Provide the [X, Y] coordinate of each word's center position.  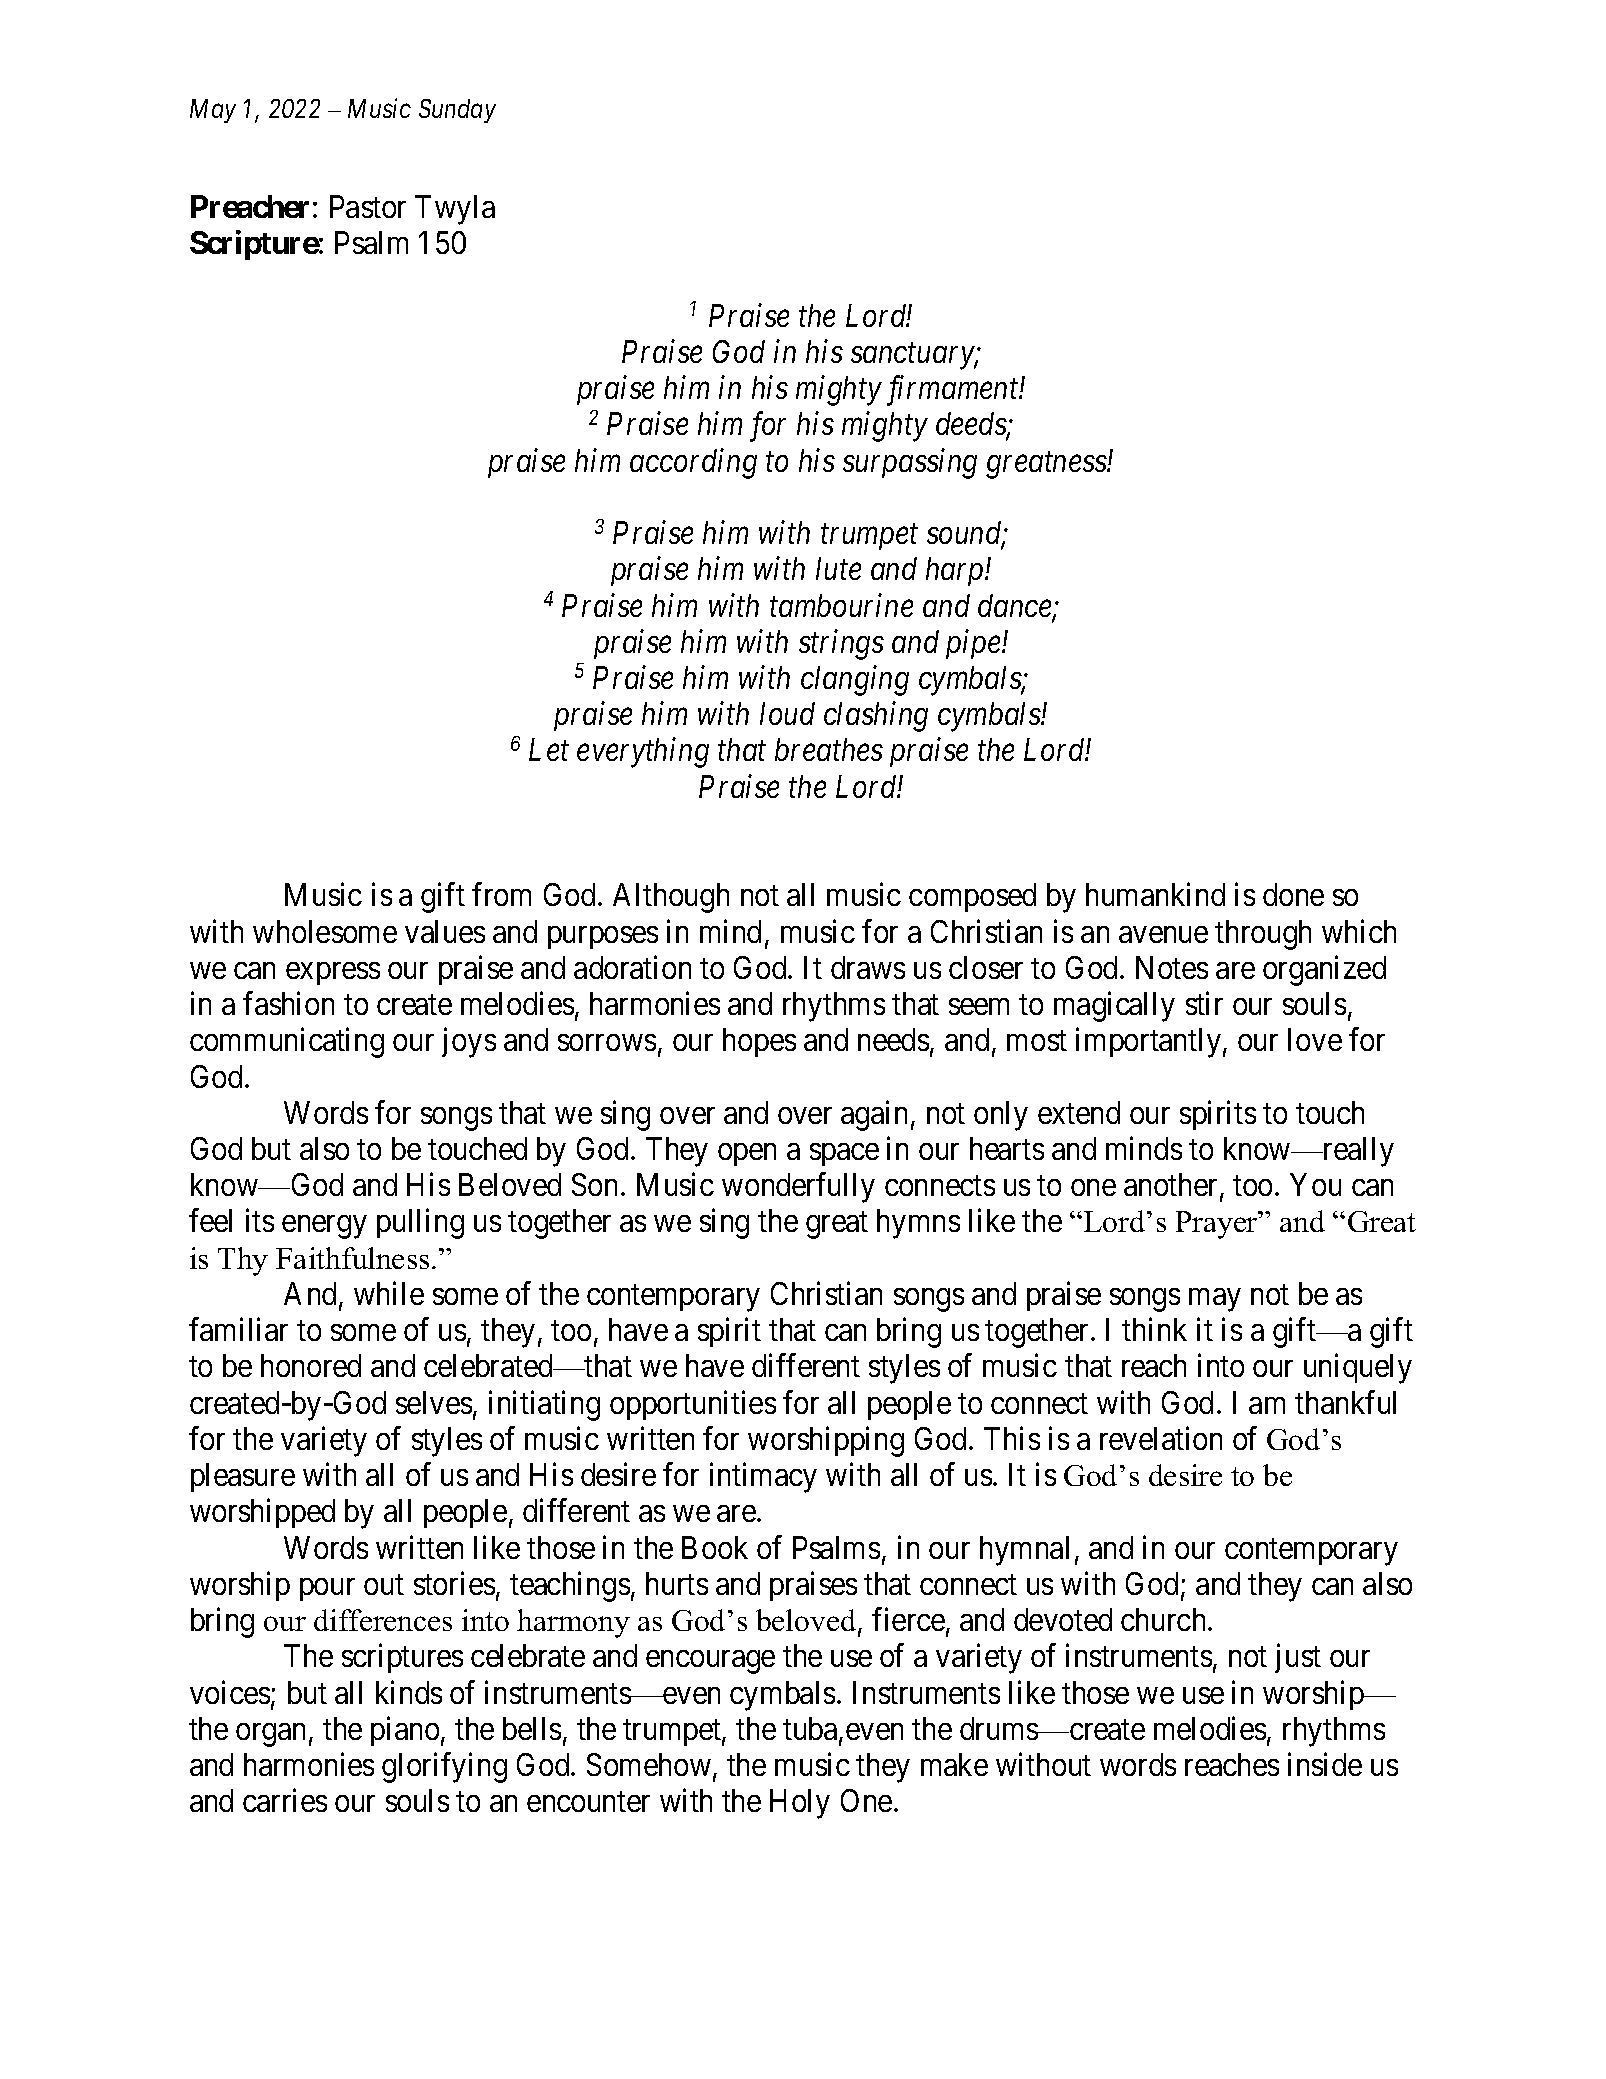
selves [434, 1402]
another [1172, 1186]
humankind [1155, 894]
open [747, 1155]
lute [838, 568]
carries [285, 1800]
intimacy [763, 1478]
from [501, 894]
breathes [829, 749]
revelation [1161, 1438]
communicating [287, 1043]
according [693, 463]
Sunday [457, 111]
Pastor [368, 206]
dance [1016, 607]
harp [956, 571]
